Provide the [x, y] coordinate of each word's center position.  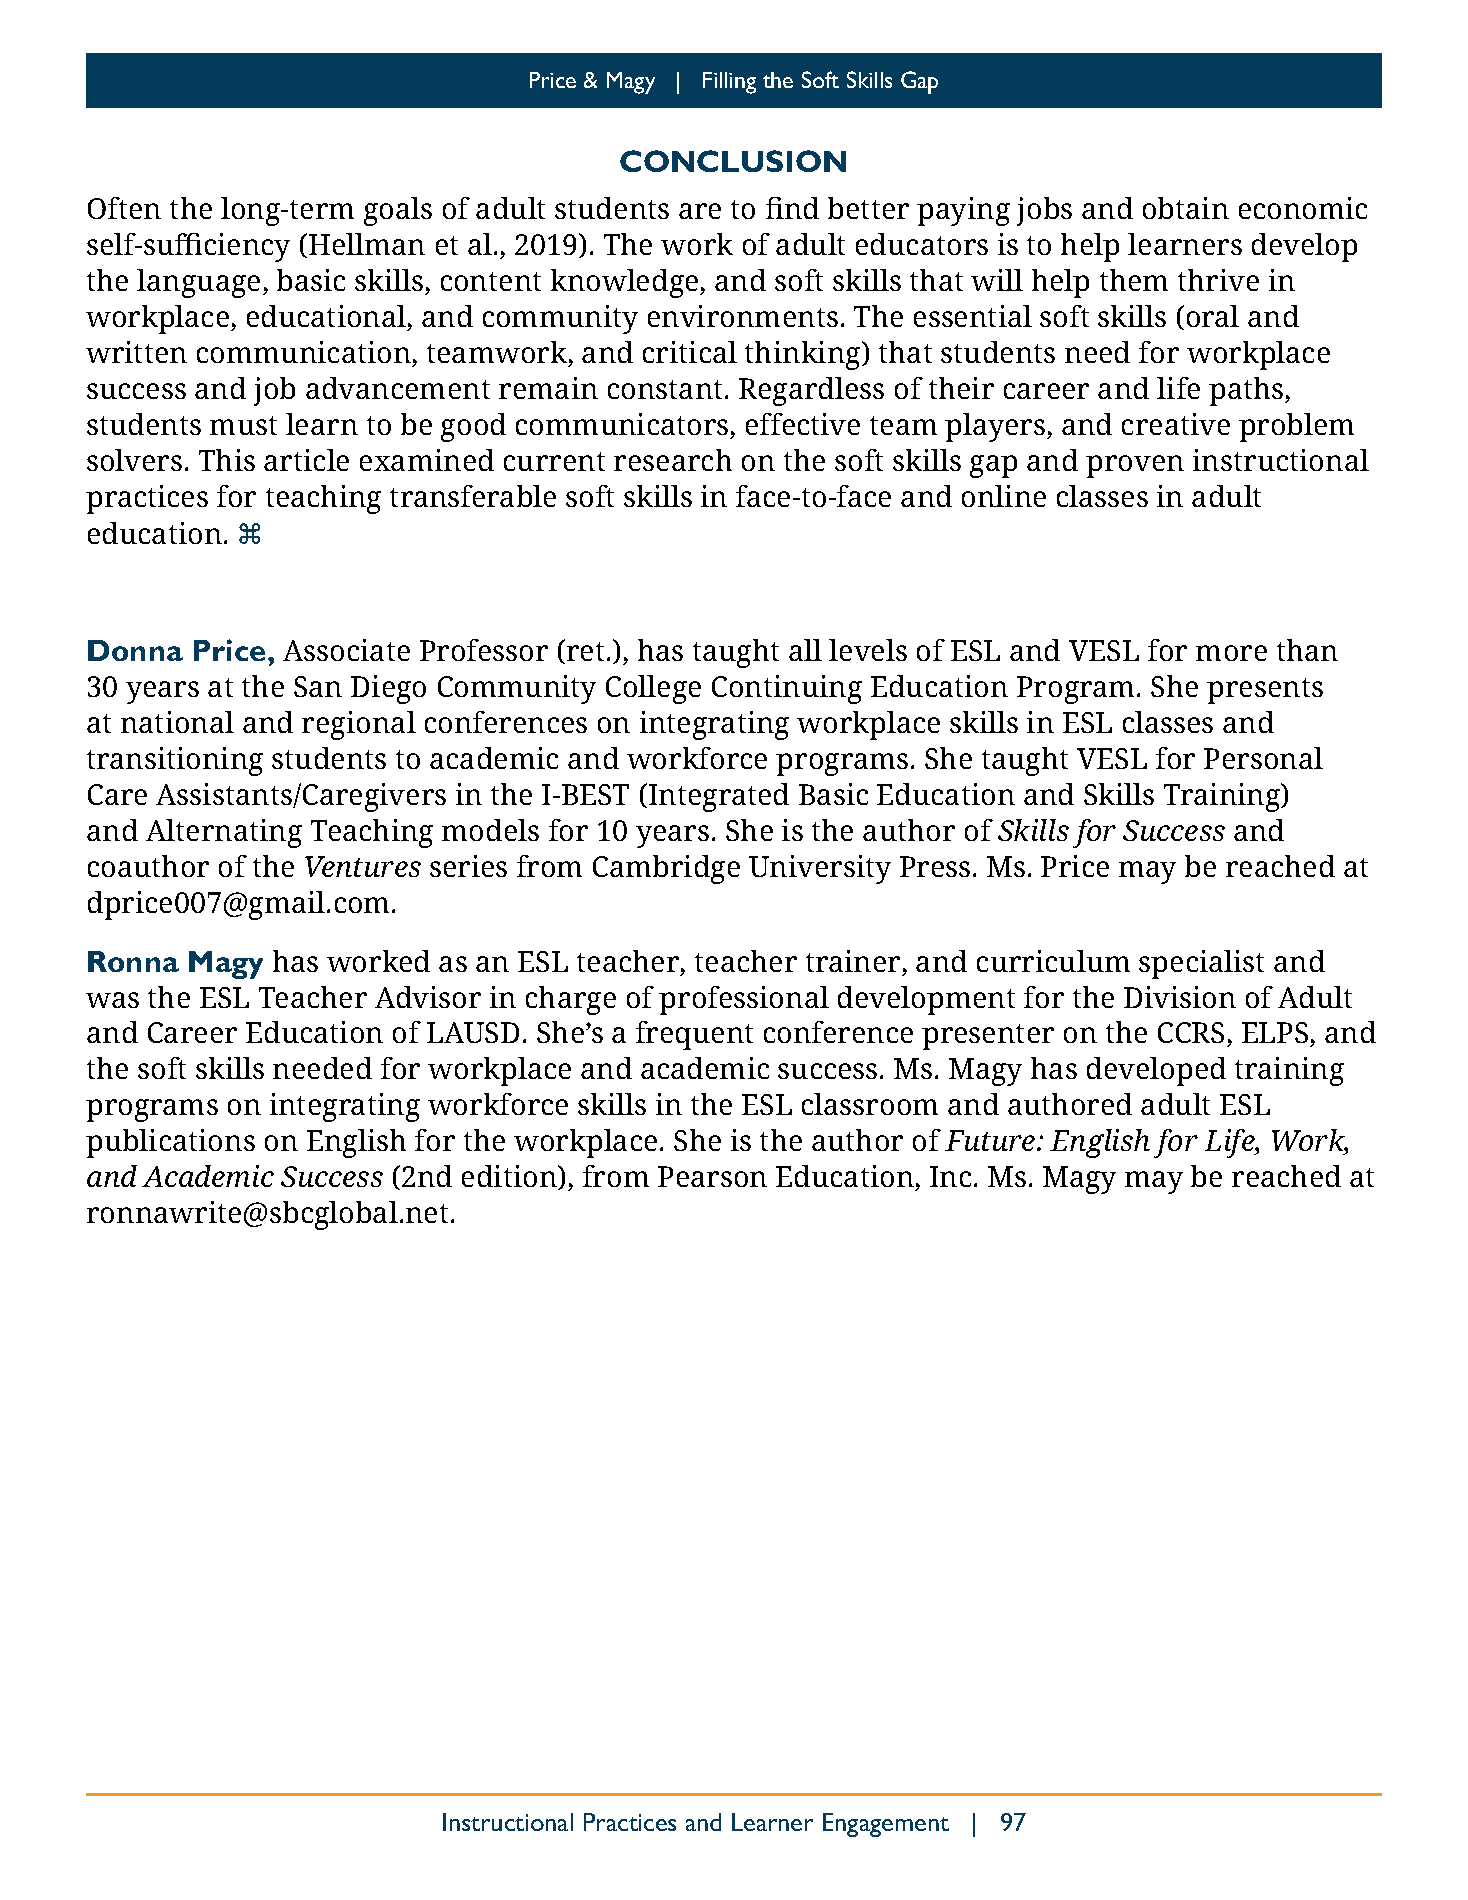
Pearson [712, 1176]
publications [170, 1143]
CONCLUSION [733, 161]
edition [510, 1177]
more [1231, 653]
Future [991, 1140]
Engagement [886, 1825]
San [318, 686]
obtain [1186, 208]
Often [124, 208]
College [653, 689]
